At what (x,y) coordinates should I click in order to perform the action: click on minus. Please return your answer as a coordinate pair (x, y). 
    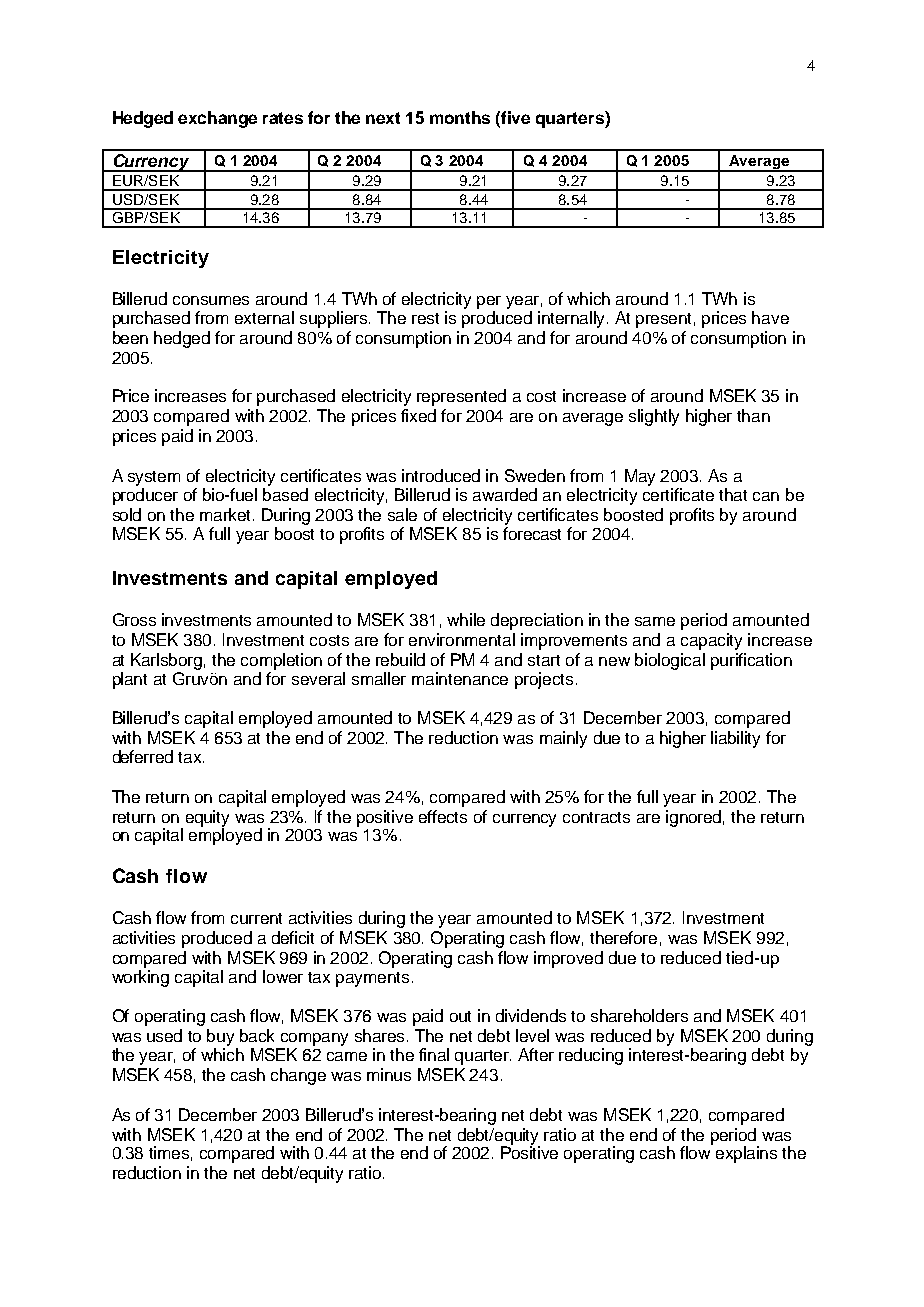
    Looking at the image, I should click on (389, 1074).
